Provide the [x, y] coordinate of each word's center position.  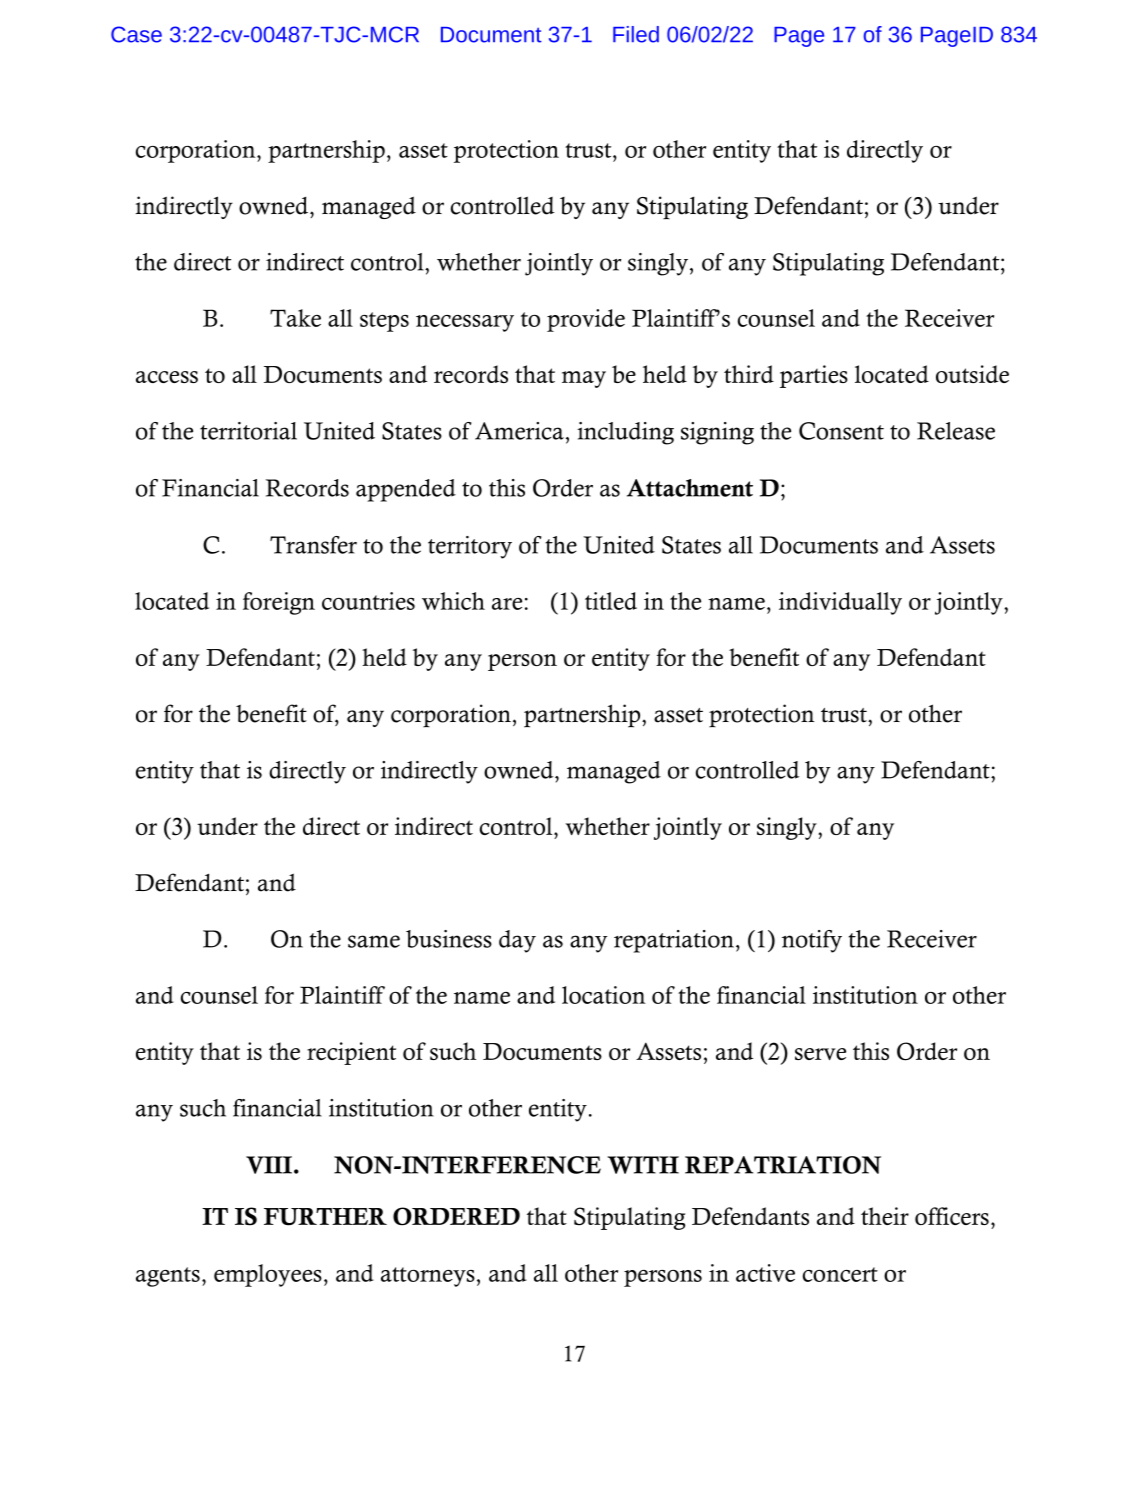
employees [268, 1275]
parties [814, 376]
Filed [636, 34]
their [885, 1216]
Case [136, 34]
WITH [643, 1165]
